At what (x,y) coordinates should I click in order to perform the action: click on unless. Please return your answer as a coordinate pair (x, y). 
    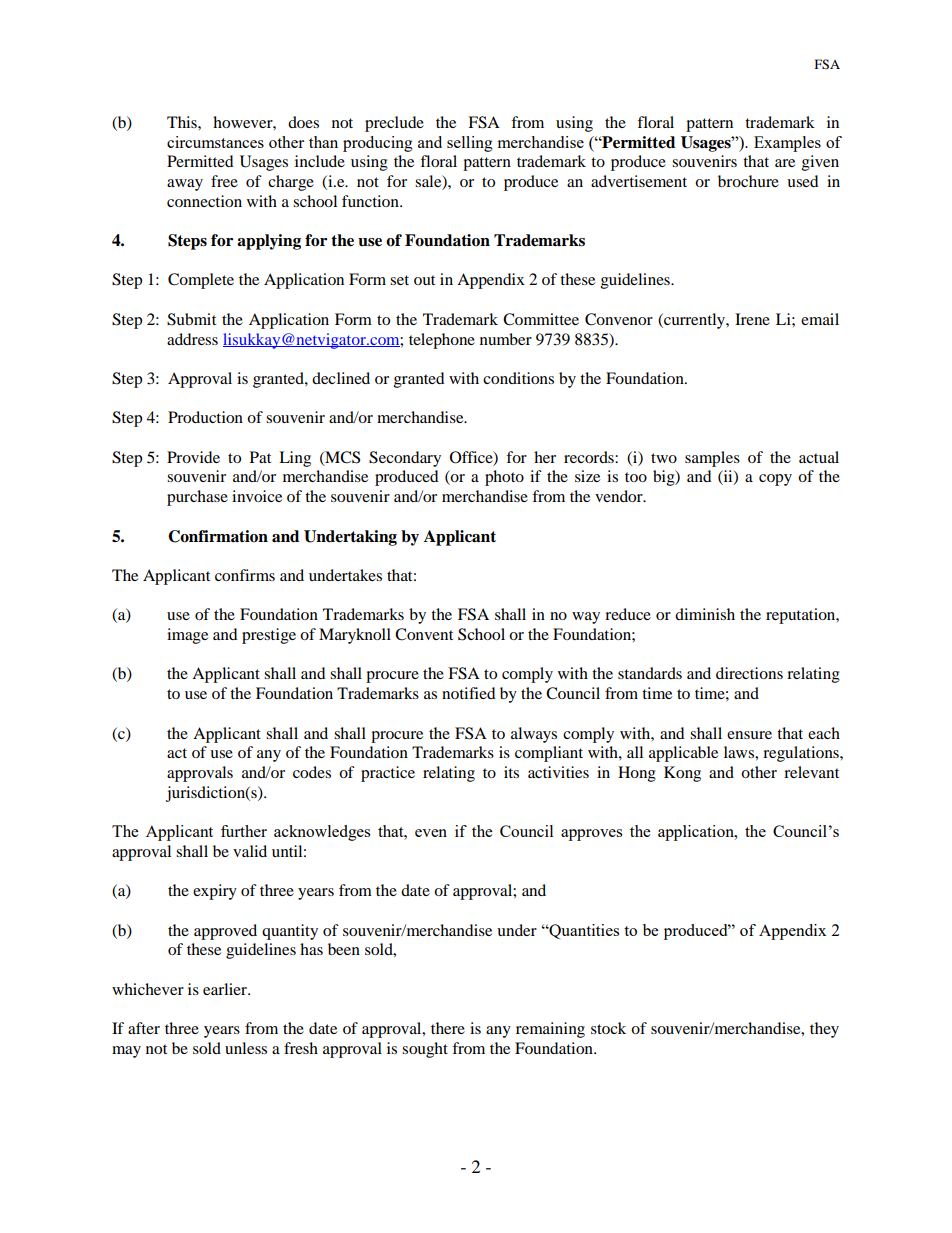
    Looking at the image, I should click on (246, 1048).
